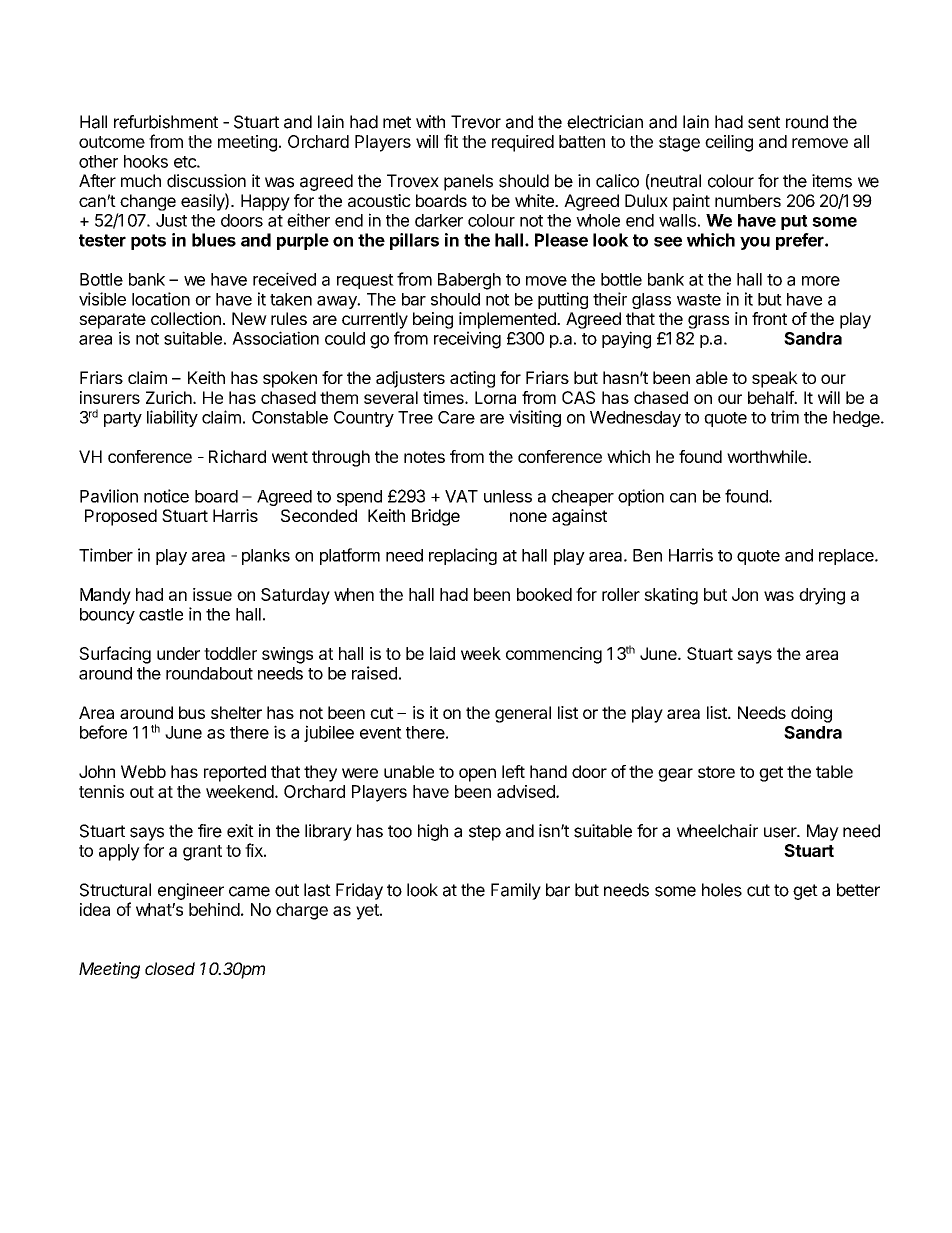 Image resolution: width=952 pixels, height=1233 pixels. I want to click on fit, so click(451, 141).
